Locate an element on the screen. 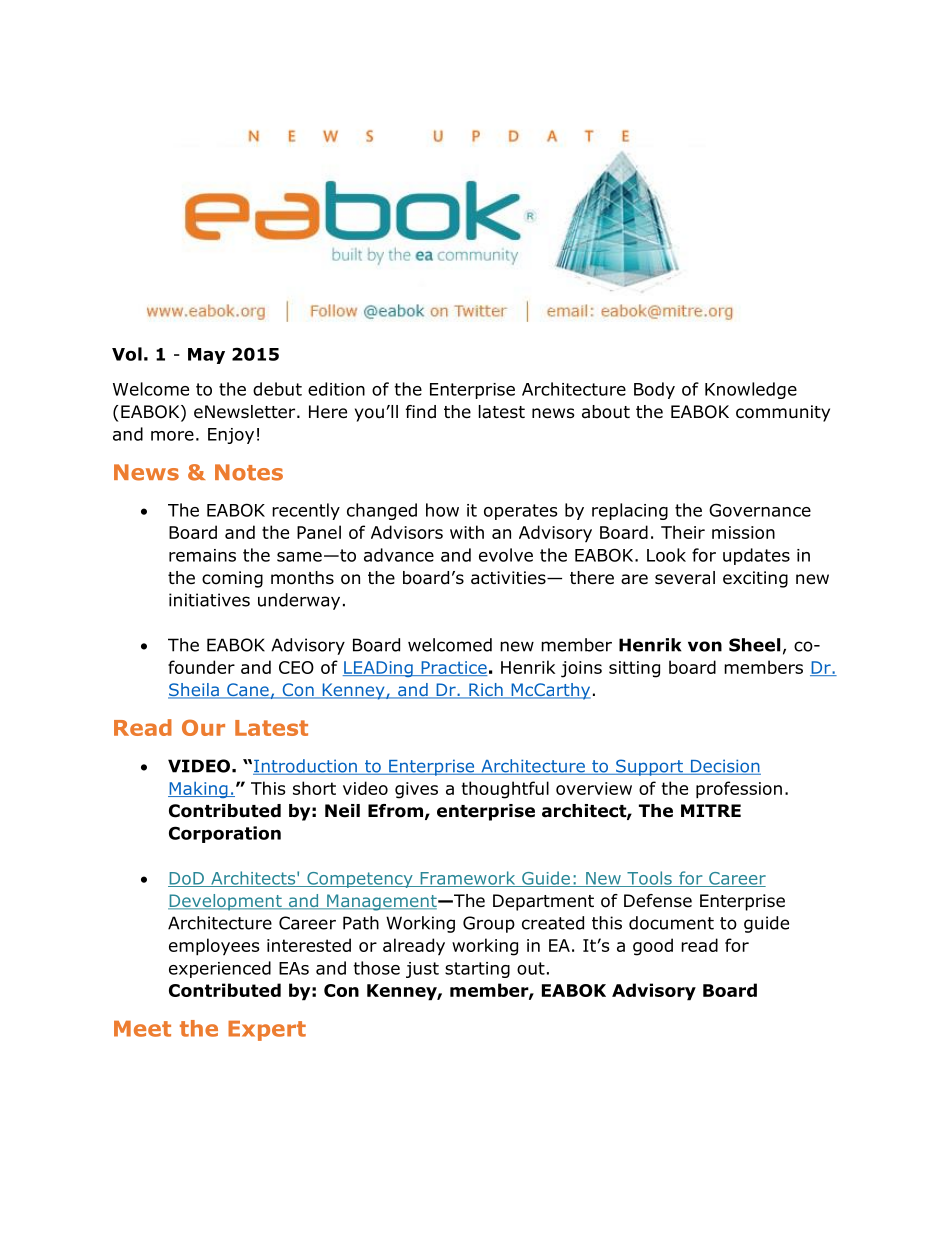 Image resolution: width=952 pixels, height=1233 pixels. Knowledge is located at coordinates (751, 390).
